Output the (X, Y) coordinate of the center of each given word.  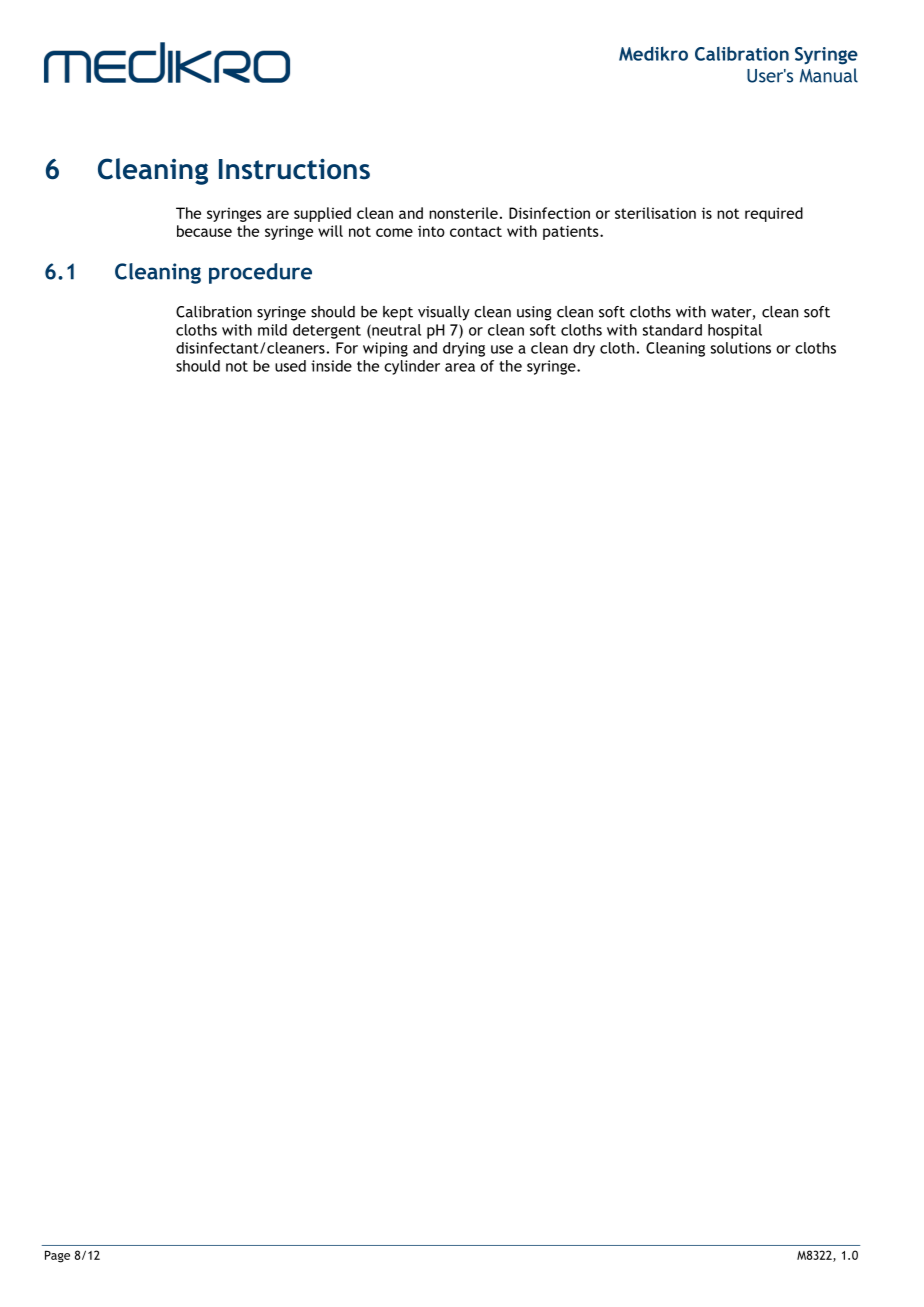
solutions (741, 348)
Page (57, 1256)
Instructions (294, 169)
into (431, 231)
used (290, 366)
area (460, 367)
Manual (829, 75)
